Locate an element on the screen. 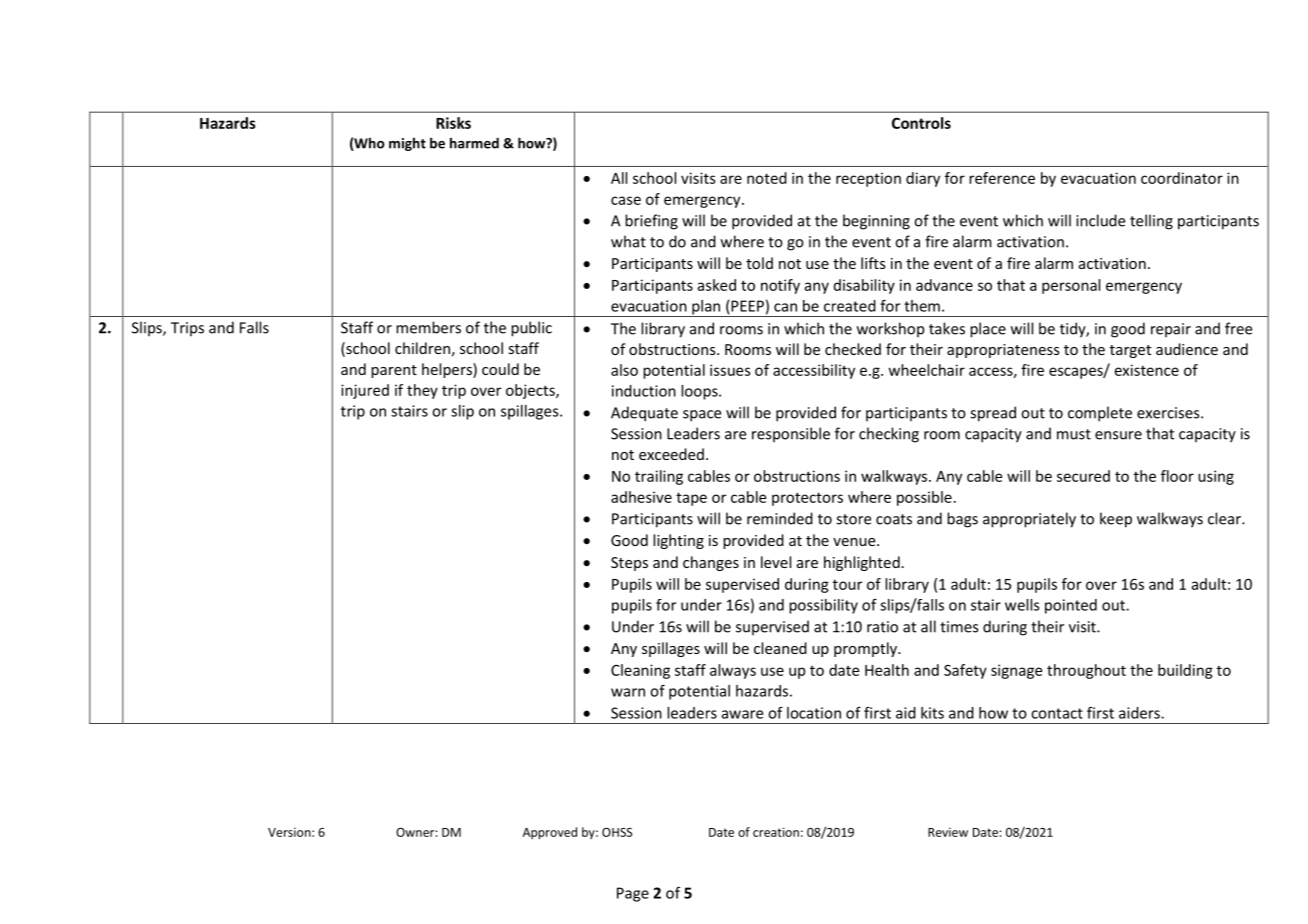 This screenshot has height=924, width=1308. existence is located at coordinates (1147, 370).
